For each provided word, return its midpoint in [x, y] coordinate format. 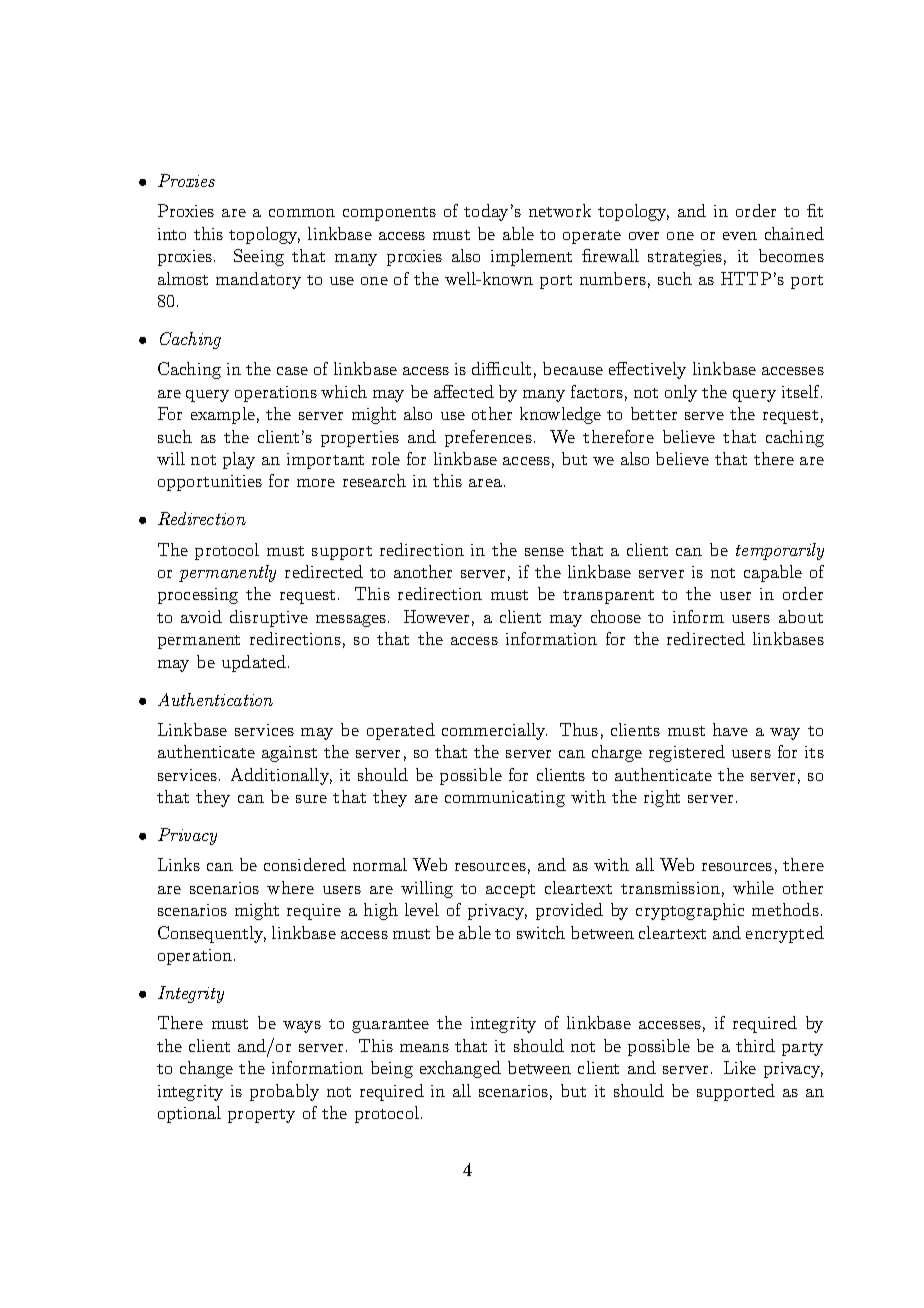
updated [254, 663]
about [801, 616]
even [740, 236]
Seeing [259, 257]
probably [284, 1092]
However [436, 616]
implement [531, 257]
